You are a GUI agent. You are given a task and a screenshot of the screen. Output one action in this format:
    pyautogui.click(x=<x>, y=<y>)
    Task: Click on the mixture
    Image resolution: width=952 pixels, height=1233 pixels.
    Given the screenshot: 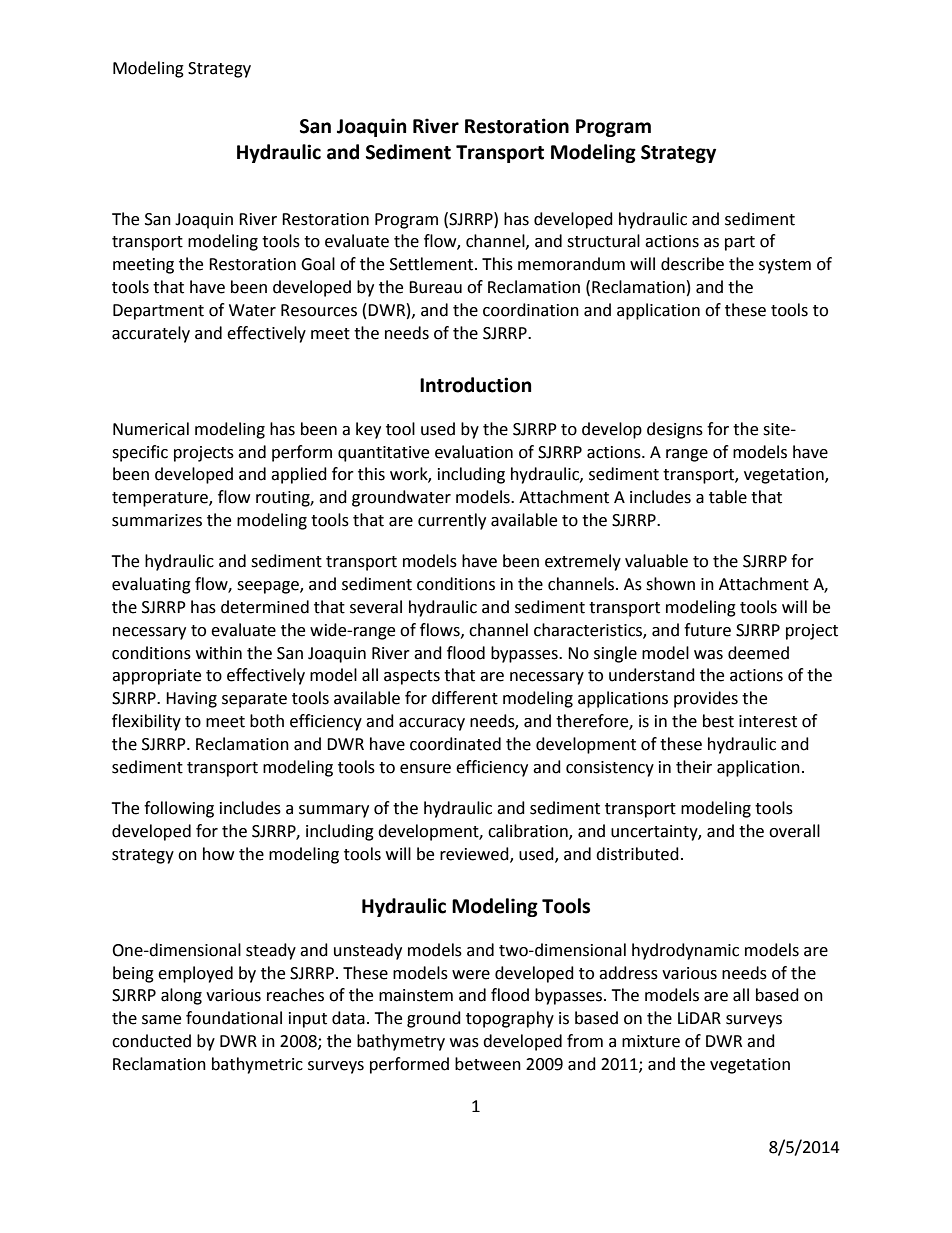 What is the action you would take?
    pyautogui.click(x=651, y=1041)
